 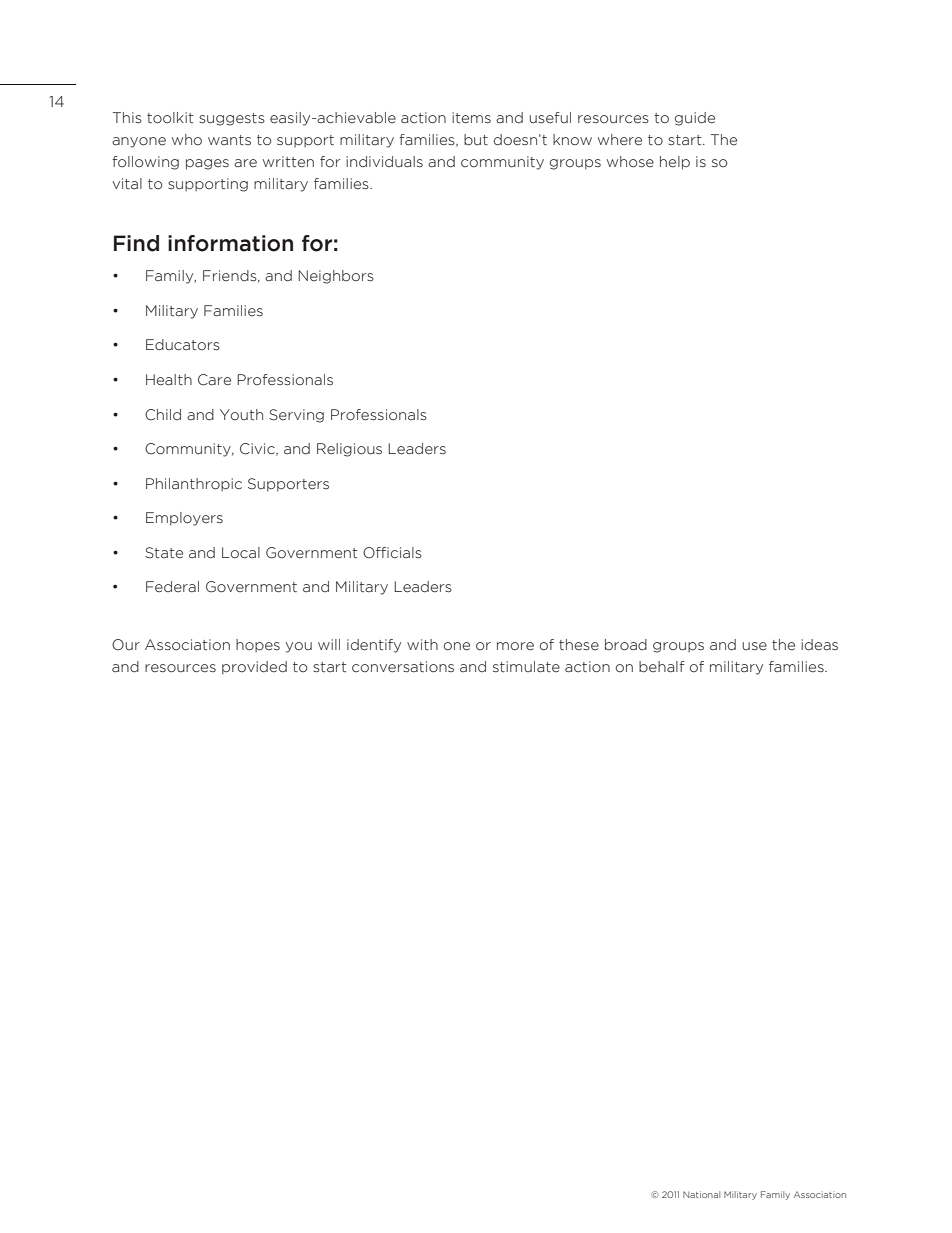 What do you see at coordinates (819, 645) in the page?
I see `ideas` at bounding box center [819, 645].
